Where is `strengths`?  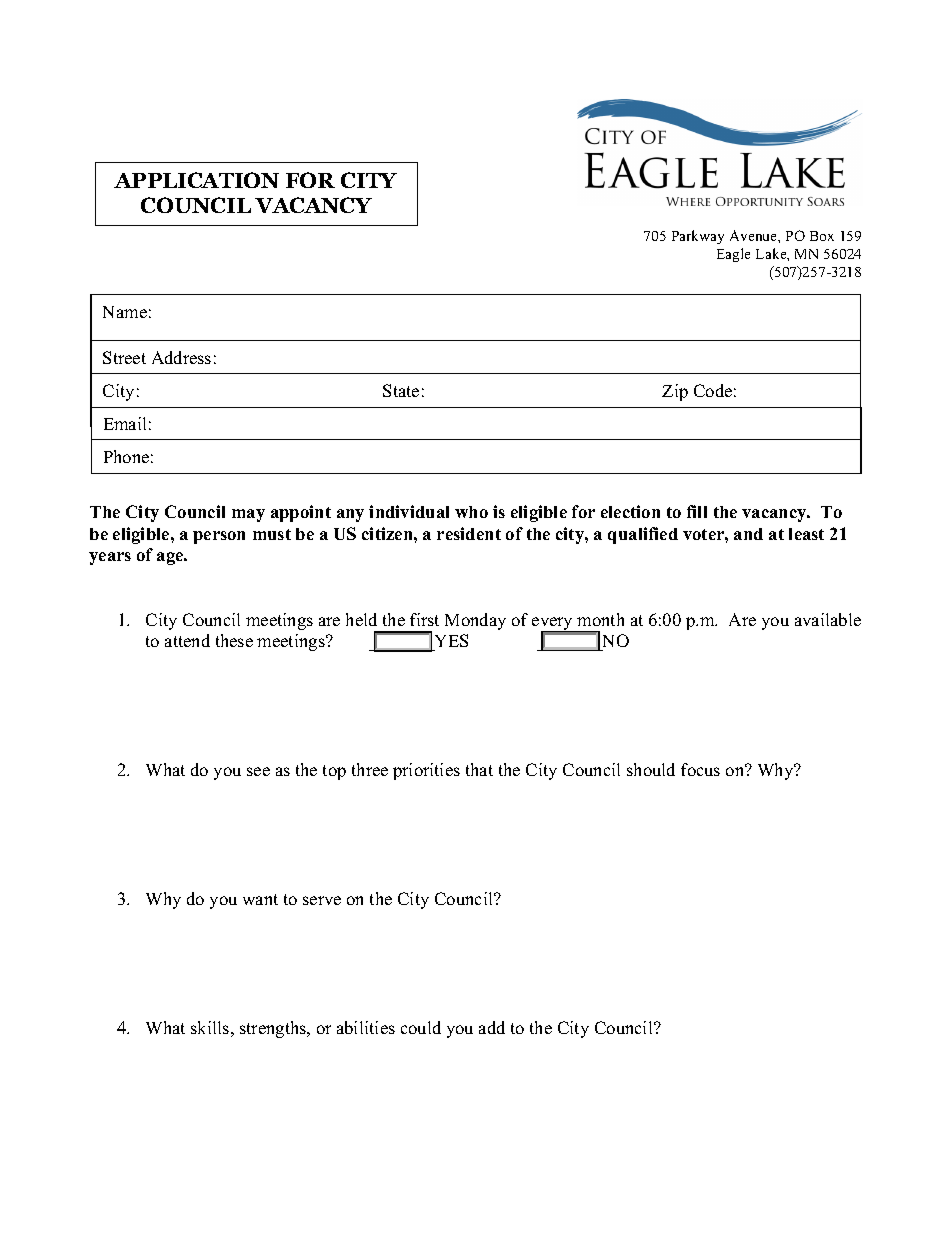
strengths is located at coordinates (274, 1029).
